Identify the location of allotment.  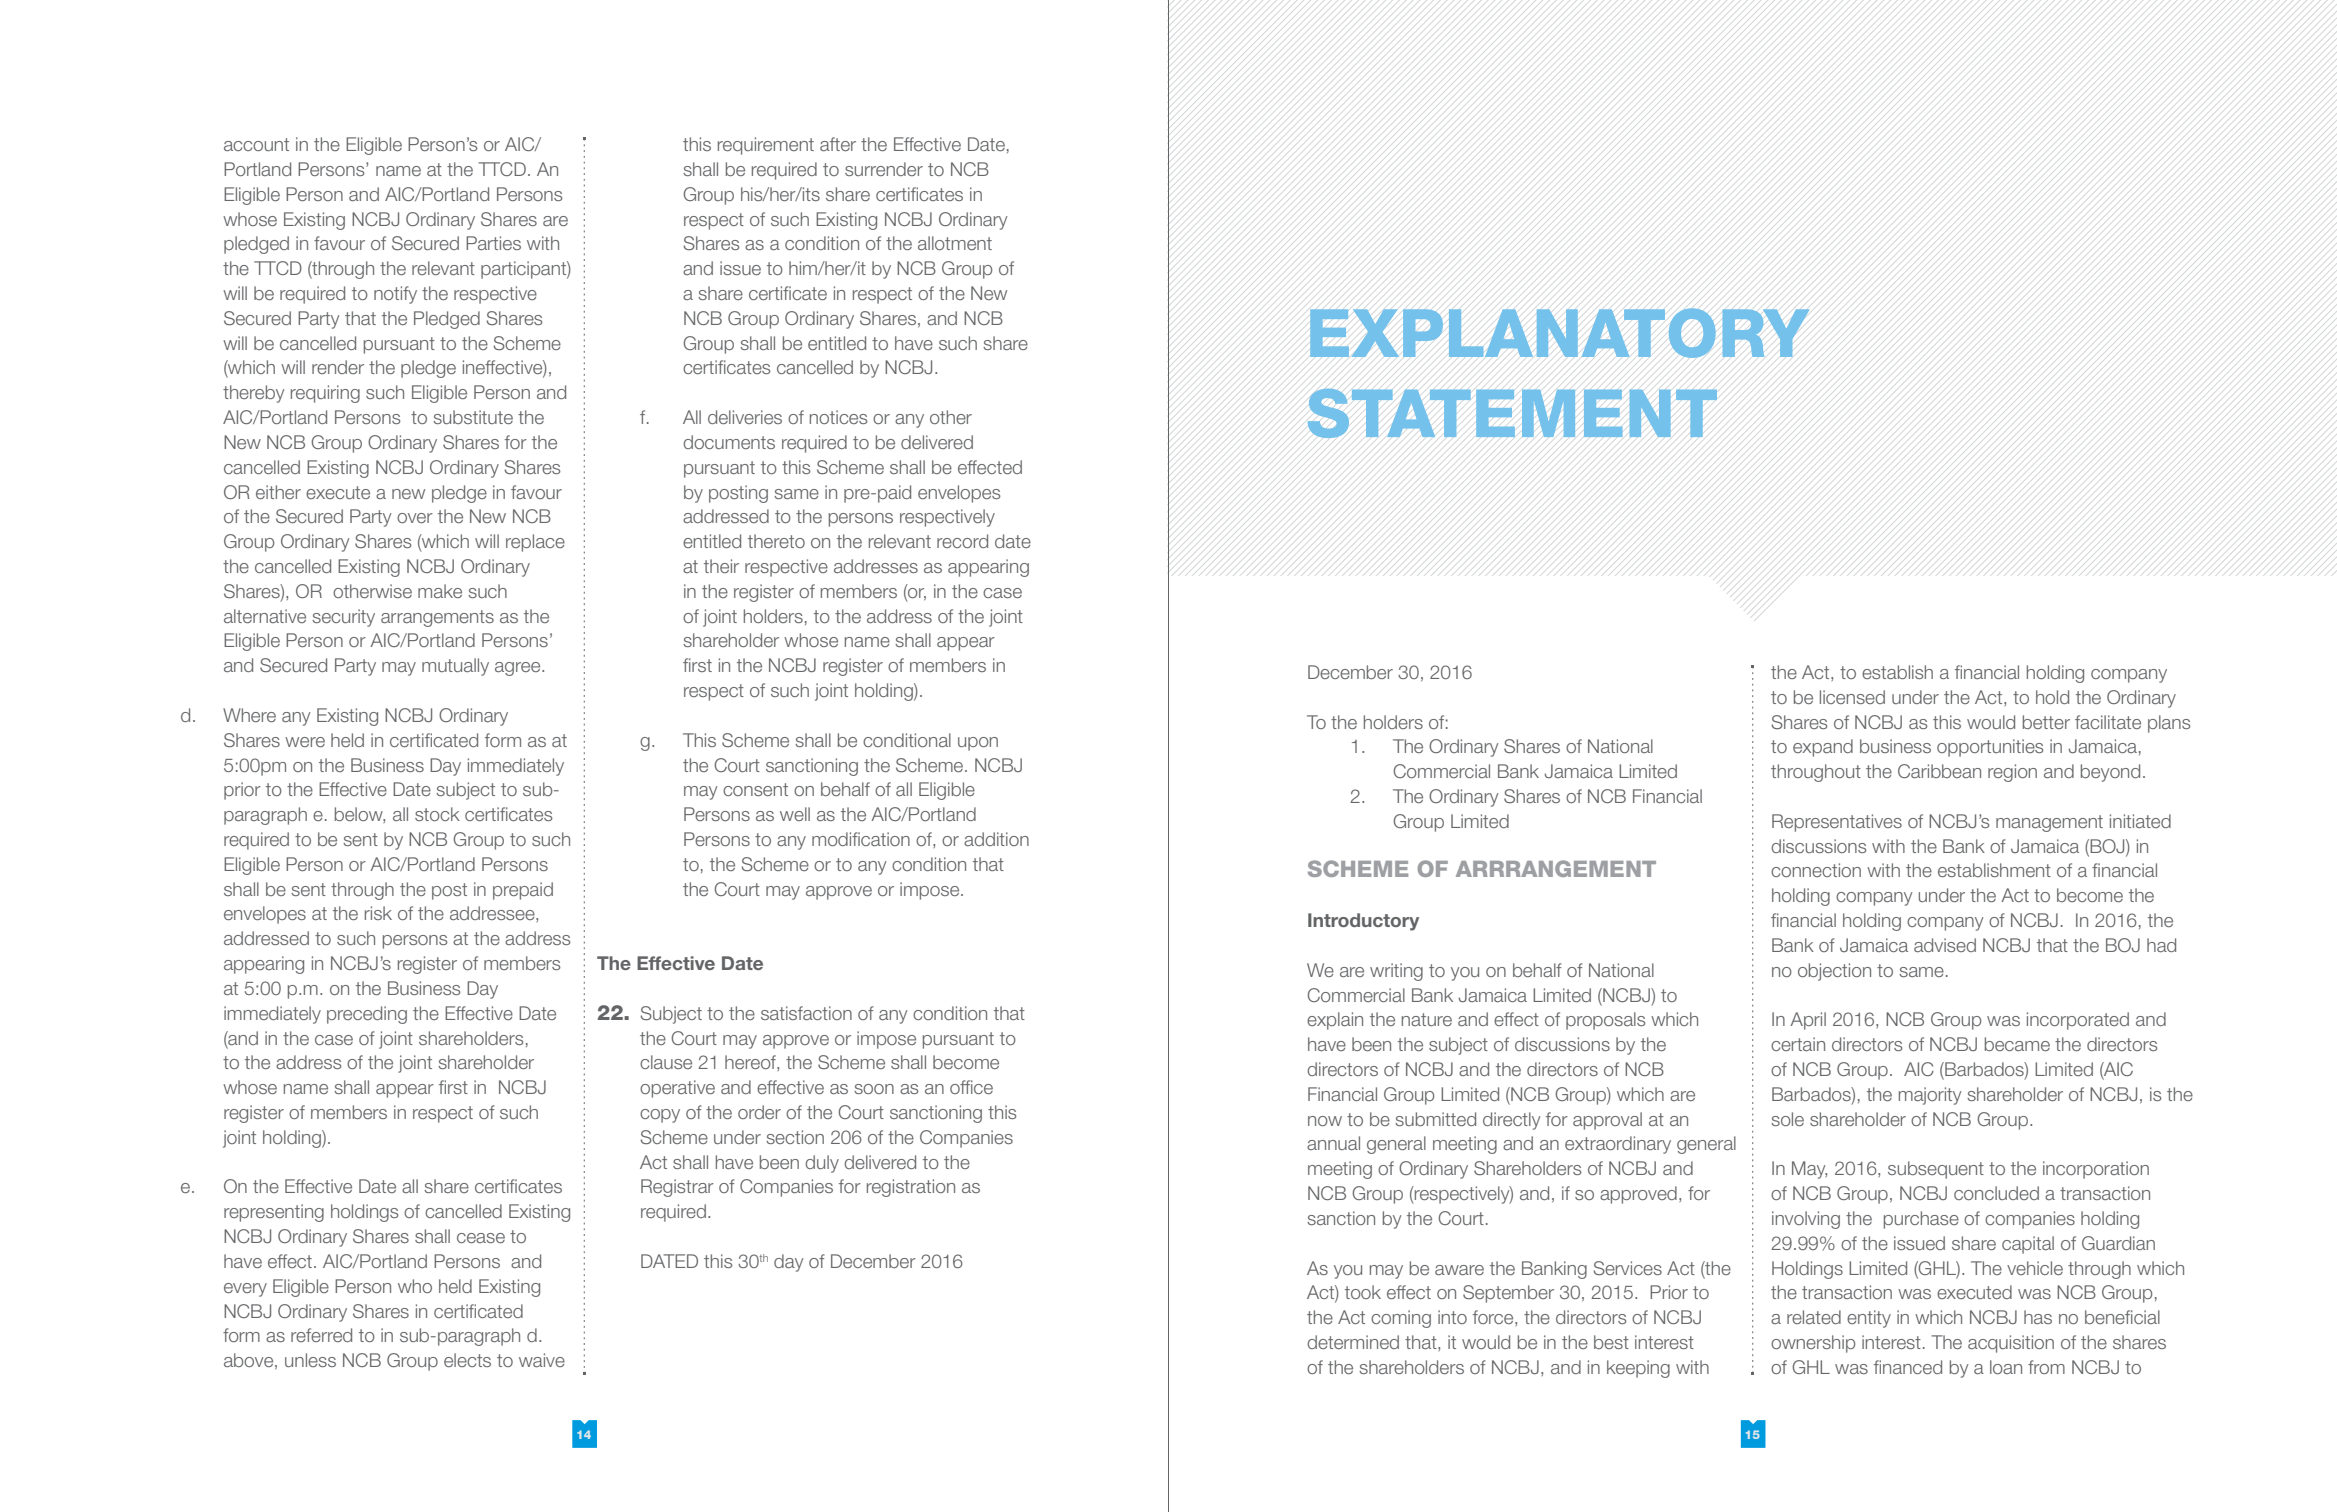
(955, 243).
